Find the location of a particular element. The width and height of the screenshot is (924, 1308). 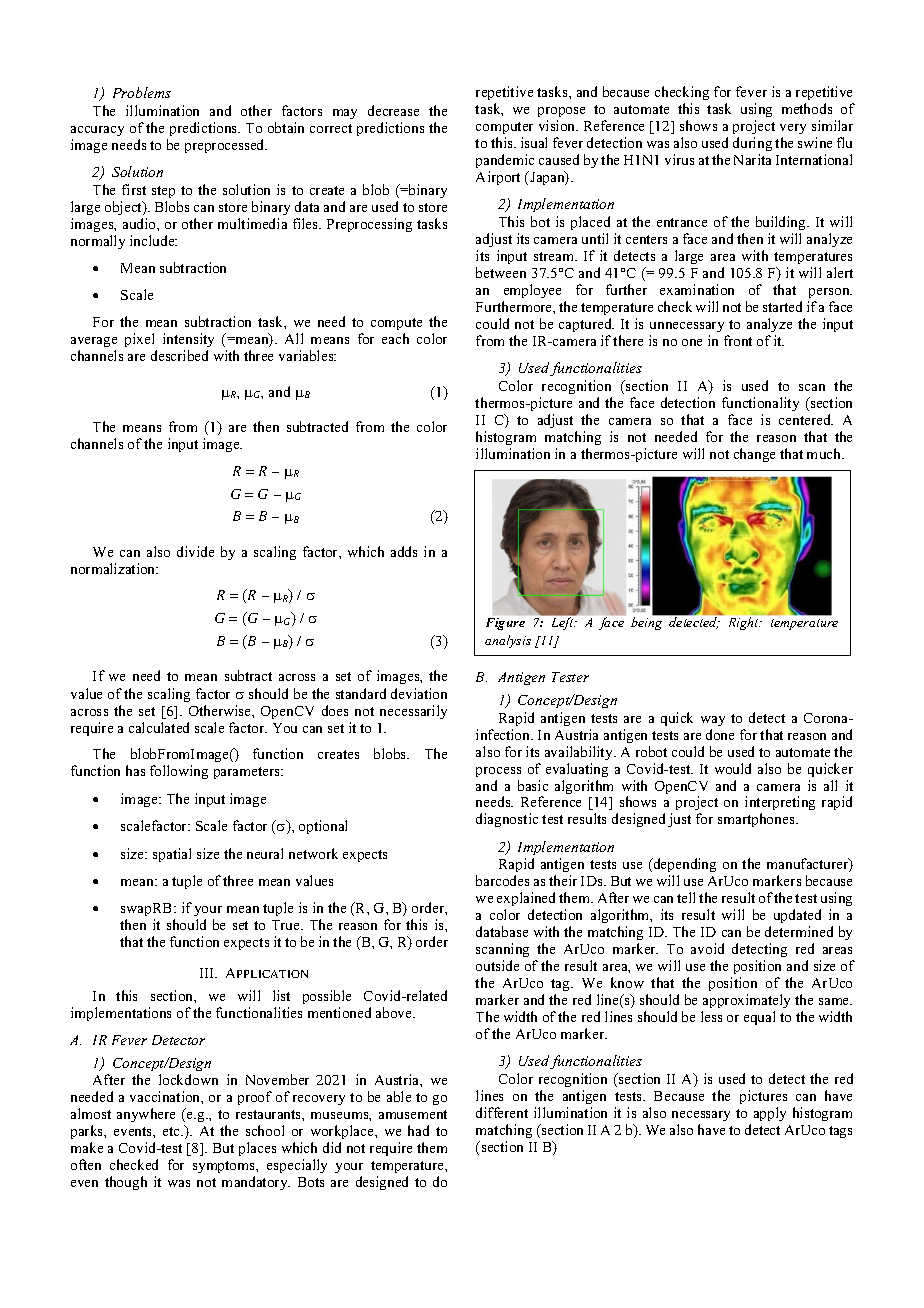

normalization is located at coordinates (114, 568).
